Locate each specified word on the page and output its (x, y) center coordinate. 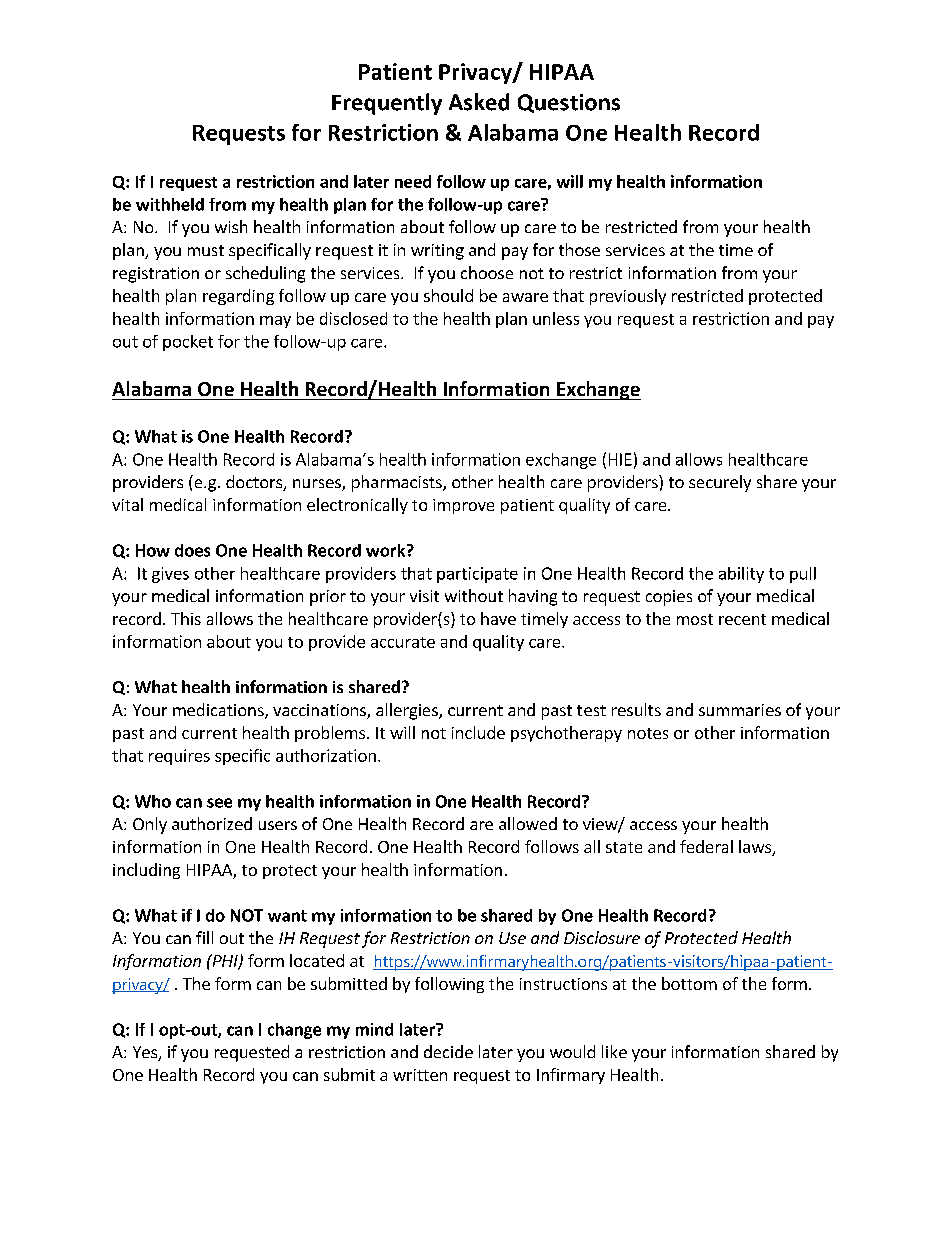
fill (204, 937)
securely (720, 483)
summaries (740, 710)
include (478, 732)
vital (127, 504)
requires (179, 757)
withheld (170, 204)
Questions (569, 103)
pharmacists (398, 483)
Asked (479, 102)
